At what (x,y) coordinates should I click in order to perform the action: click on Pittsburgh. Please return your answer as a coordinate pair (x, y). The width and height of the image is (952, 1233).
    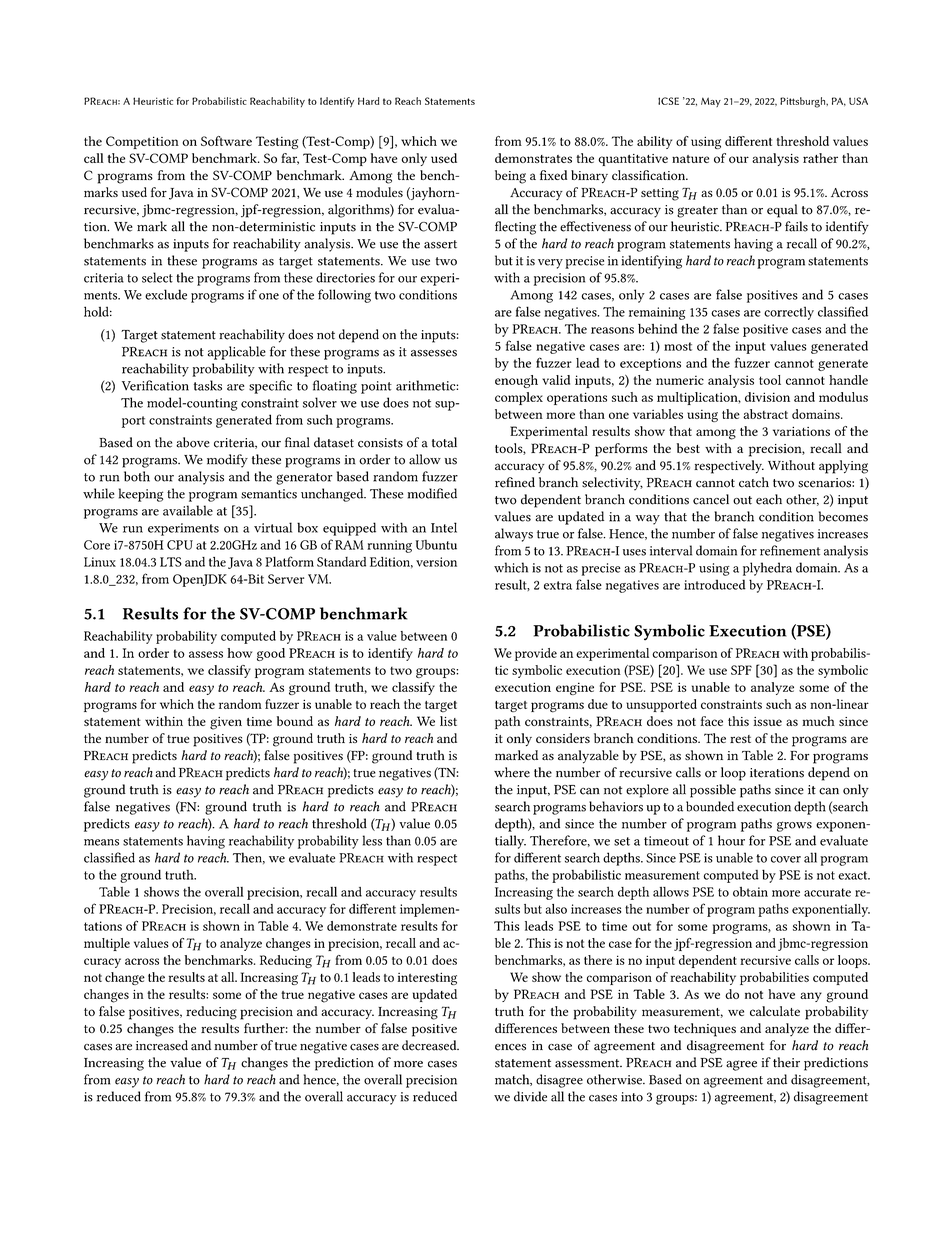
    Looking at the image, I should click on (804, 102).
